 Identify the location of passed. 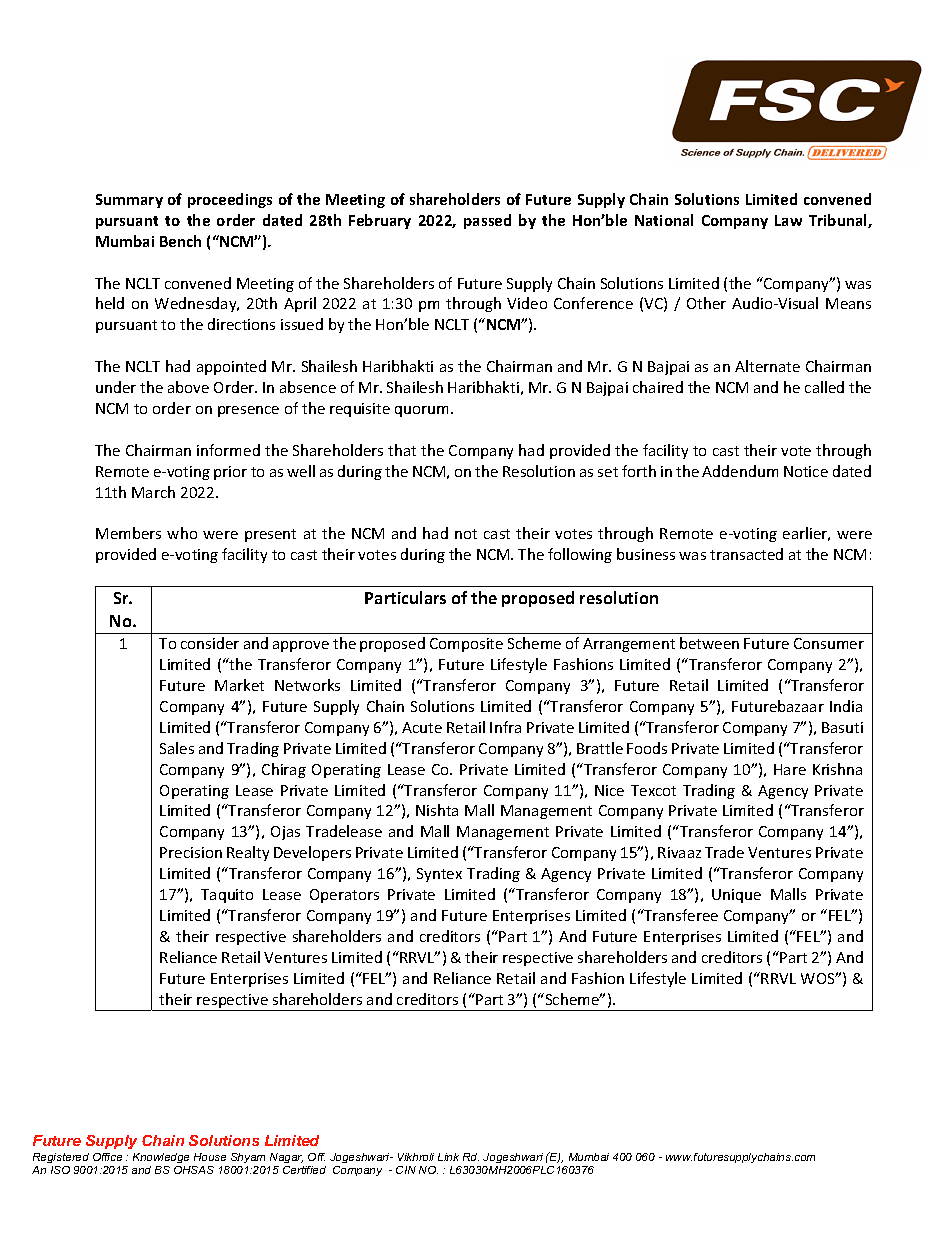
(487, 221).
